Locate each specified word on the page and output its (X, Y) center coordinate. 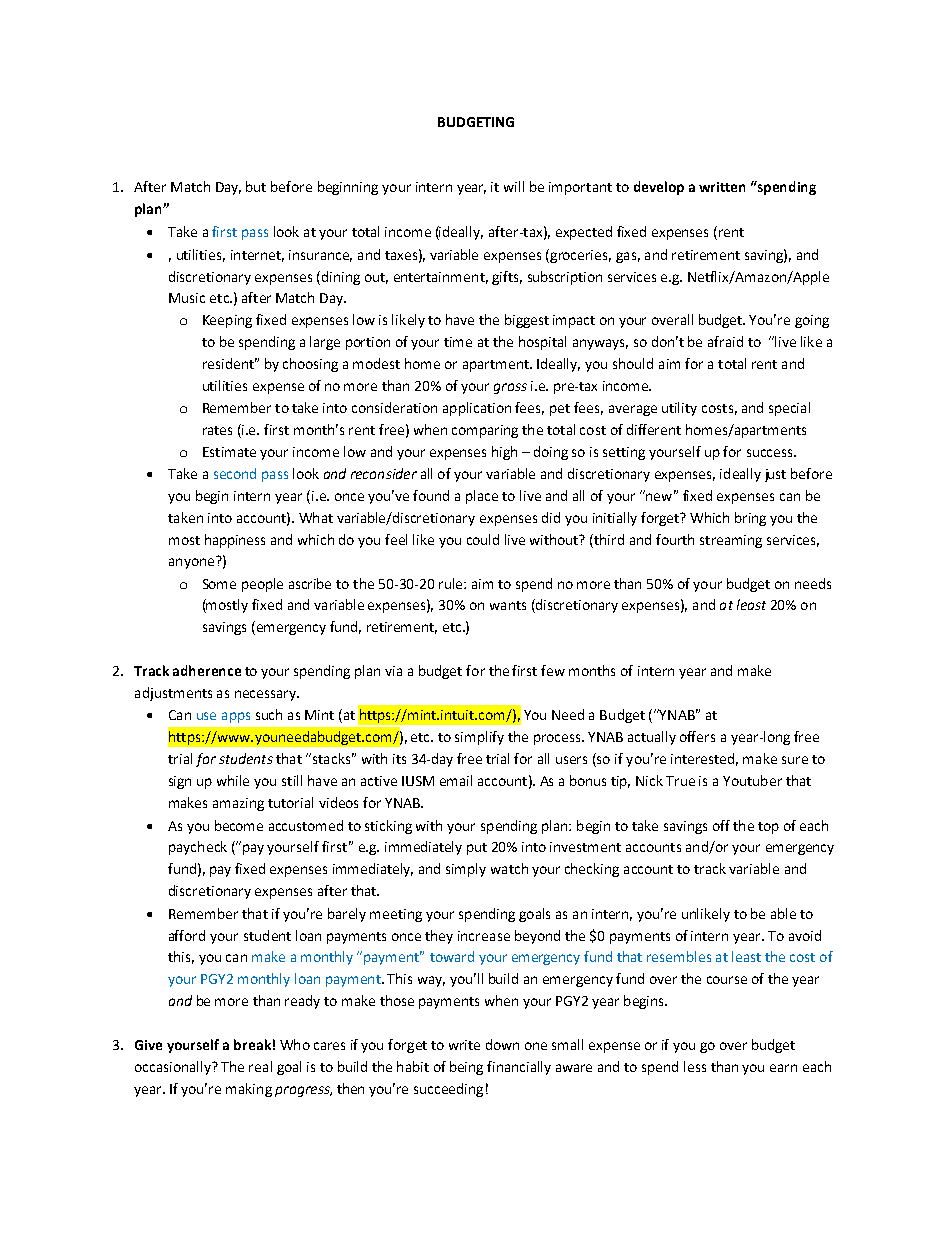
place (482, 497)
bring (750, 519)
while (233, 780)
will (514, 186)
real (260, 1066)
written (722, 187)
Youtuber (752, 780)
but (256, 186)
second (235, 473)
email (456, 780)
